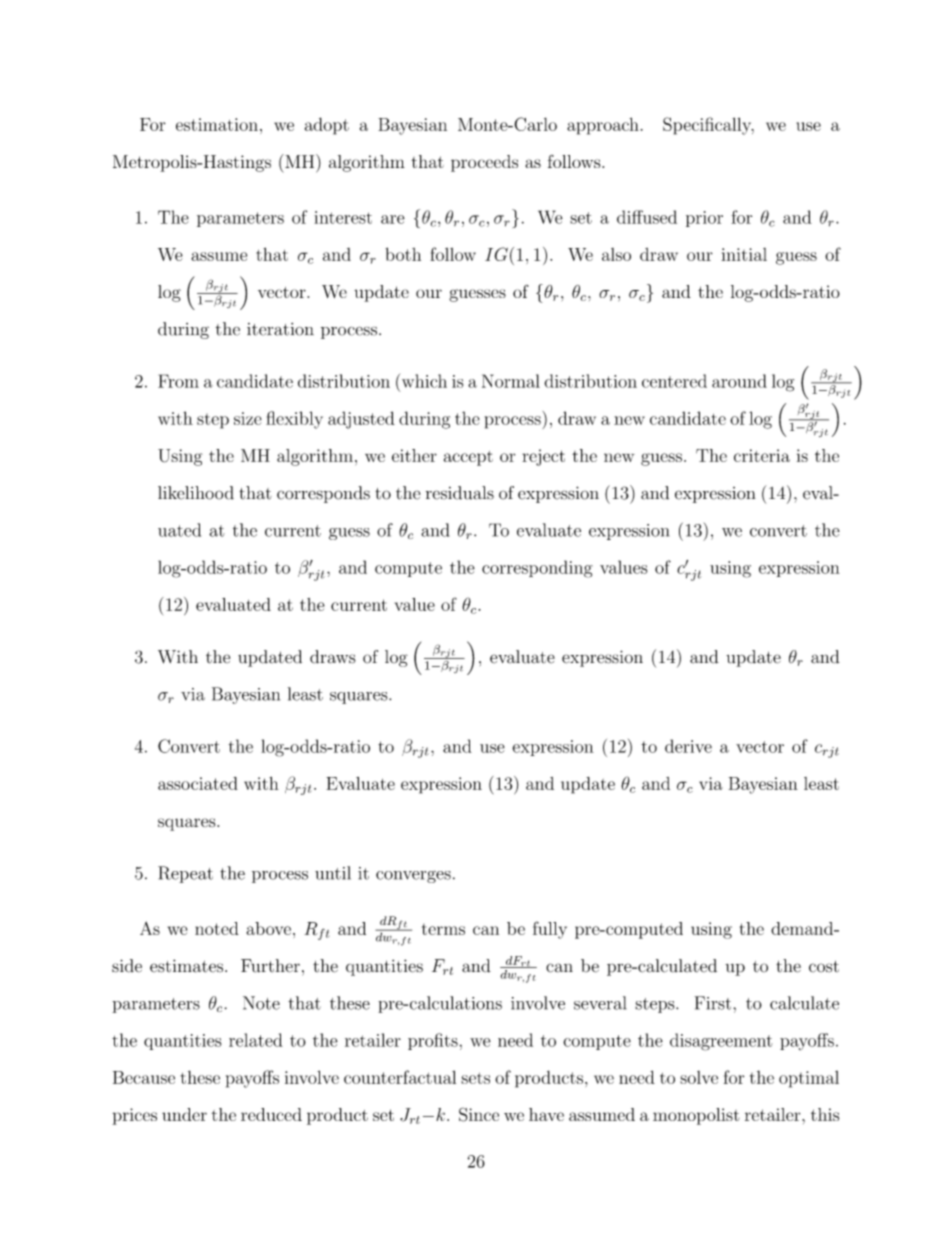 The height and width of the screenshot is (1233, 952). I want to click on estimation, so click(217, 124).
